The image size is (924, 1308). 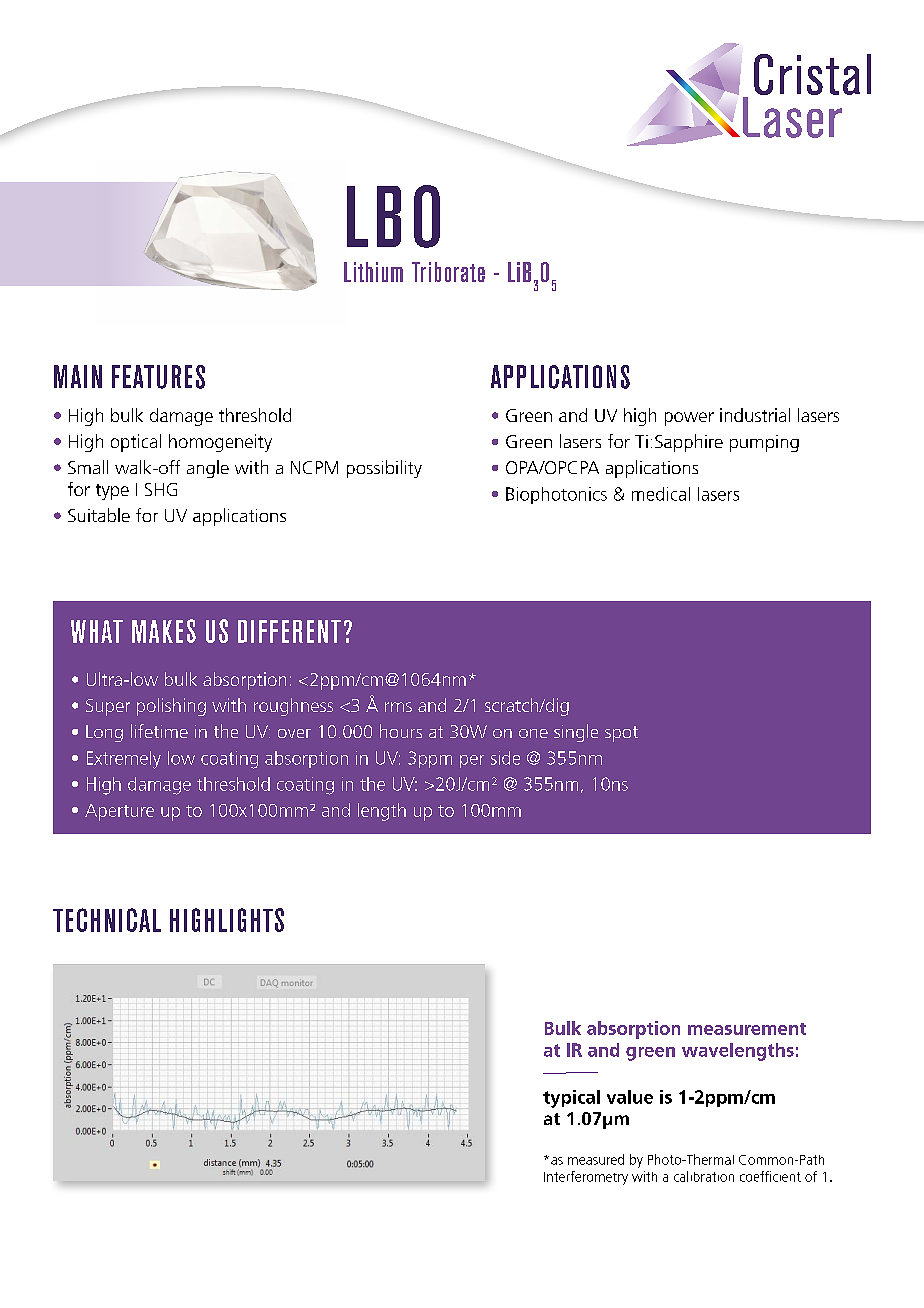 What do you see at coordinates (621, 734) in the screenshot?
I see `spot` at bounding box center [621, 734].
